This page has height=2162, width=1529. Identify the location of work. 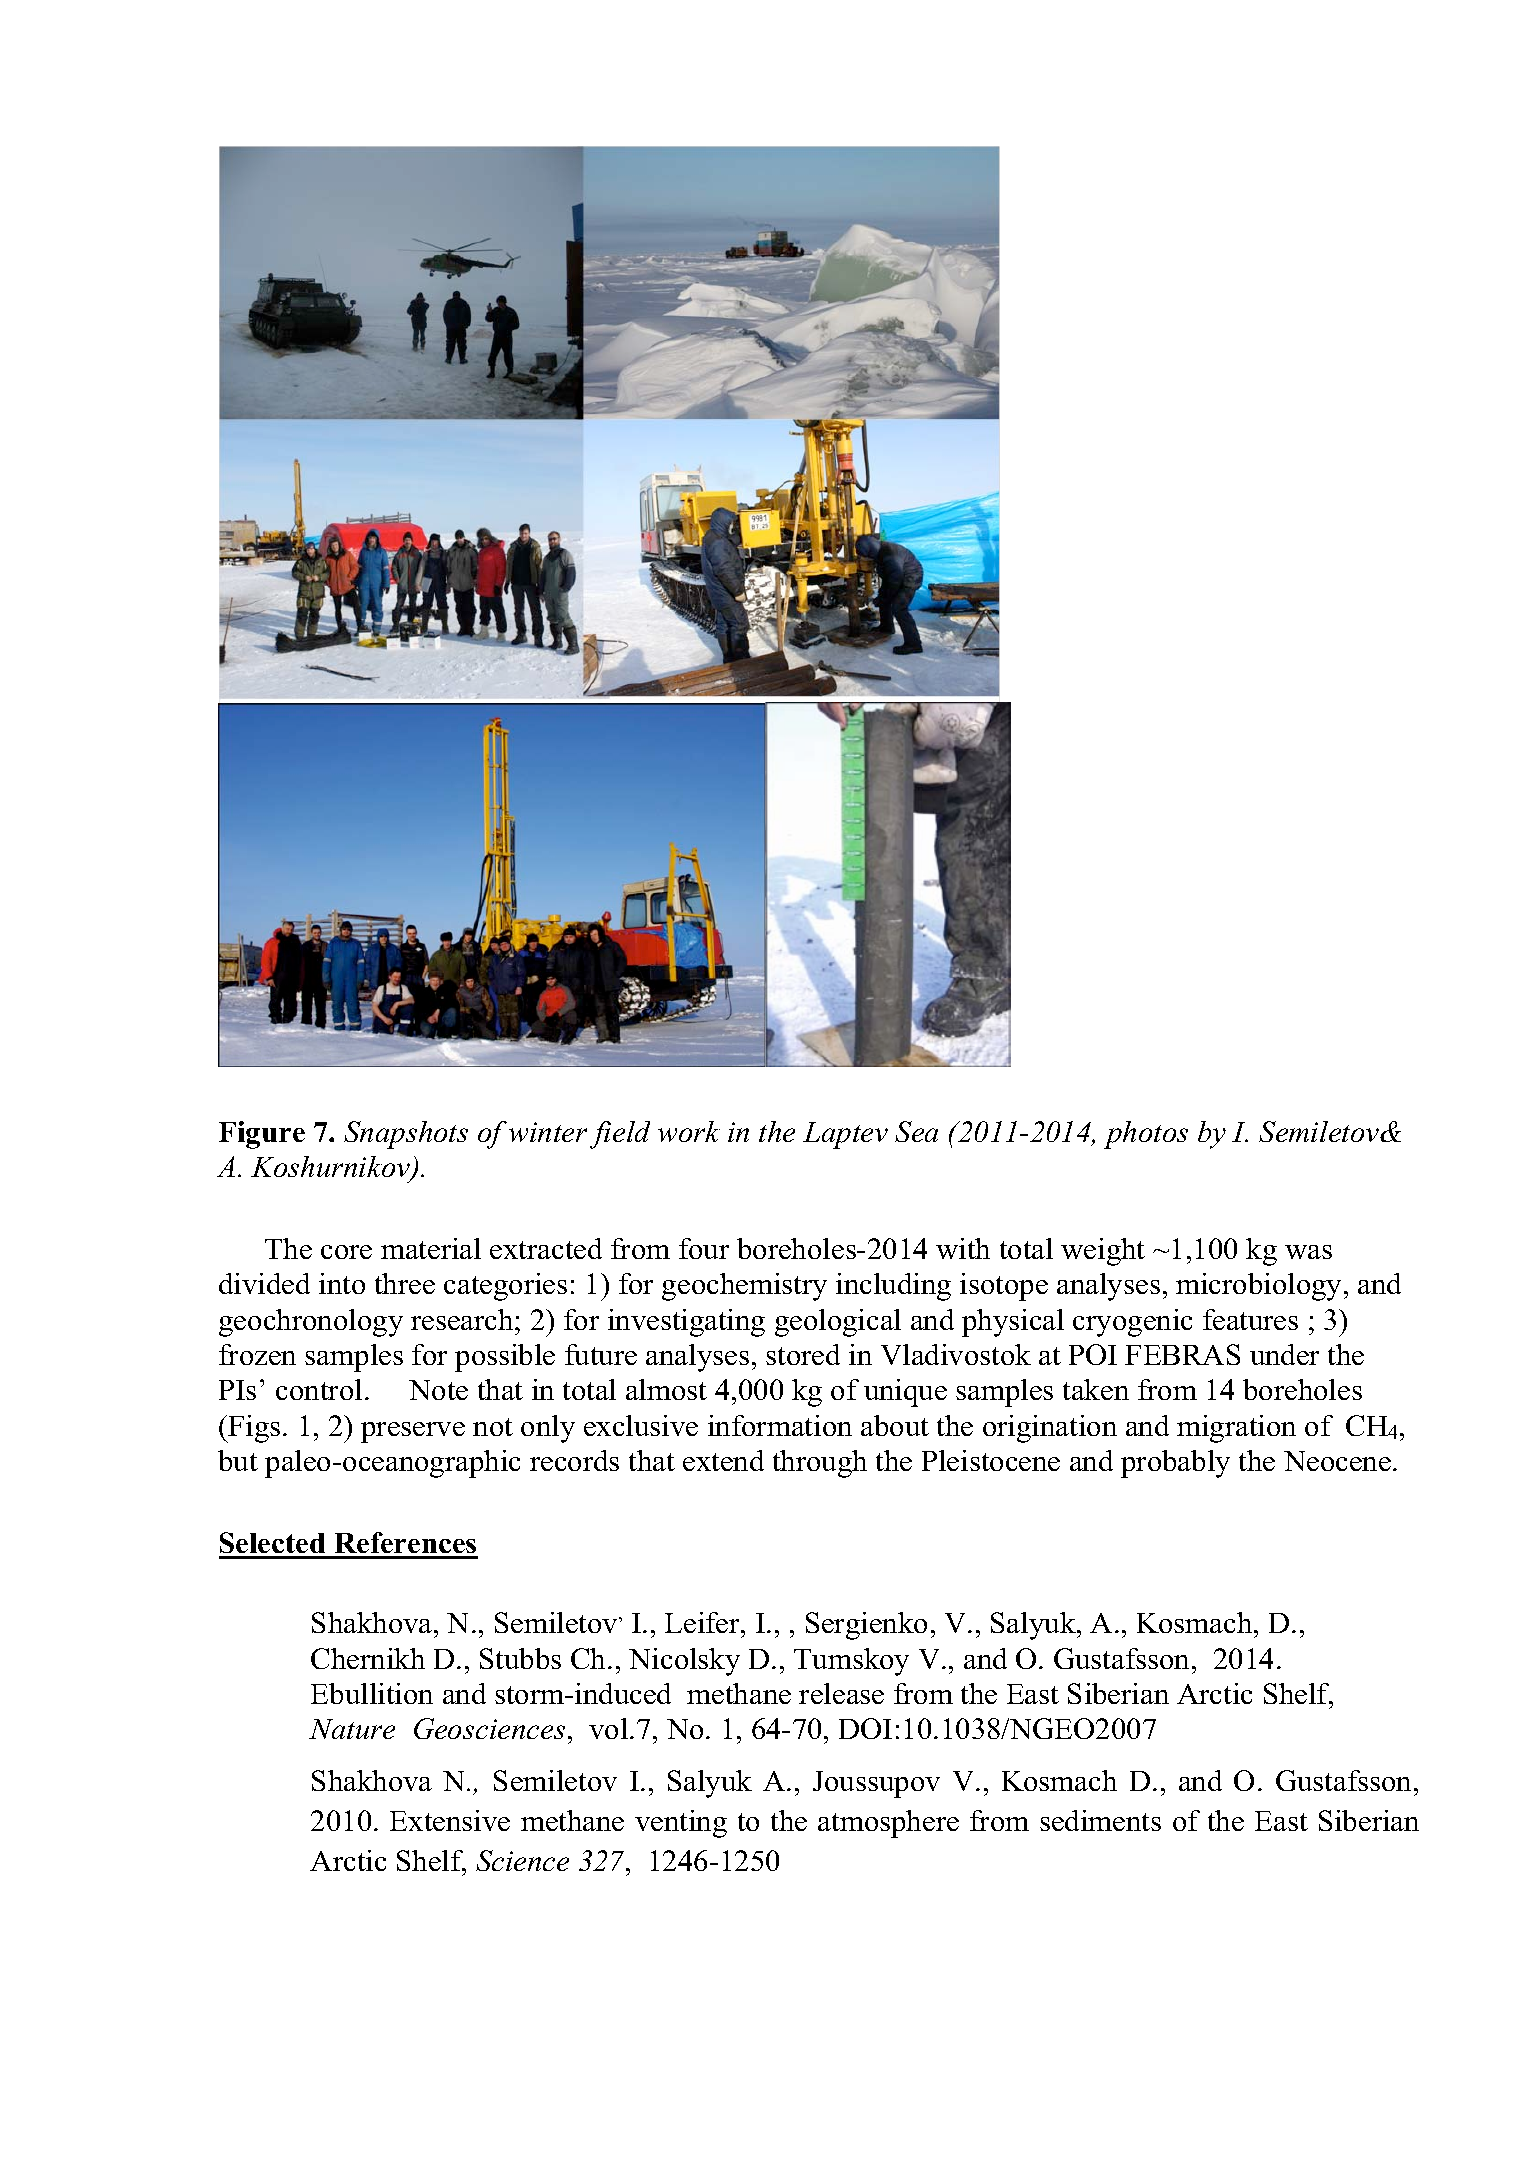
(689, 1131).
